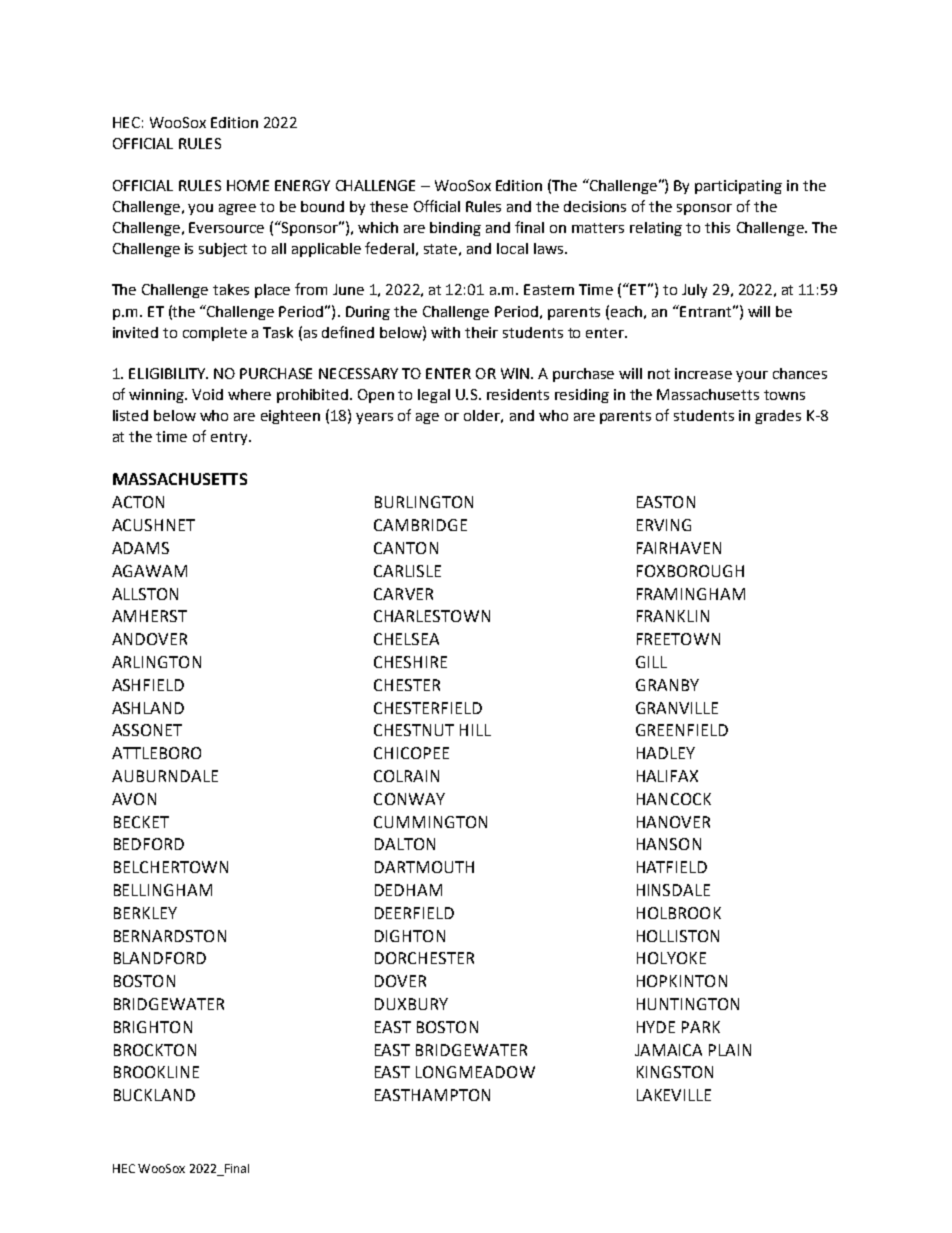  Describe the element at coordinates (717, 227) in the document. I see `this` at that location.
